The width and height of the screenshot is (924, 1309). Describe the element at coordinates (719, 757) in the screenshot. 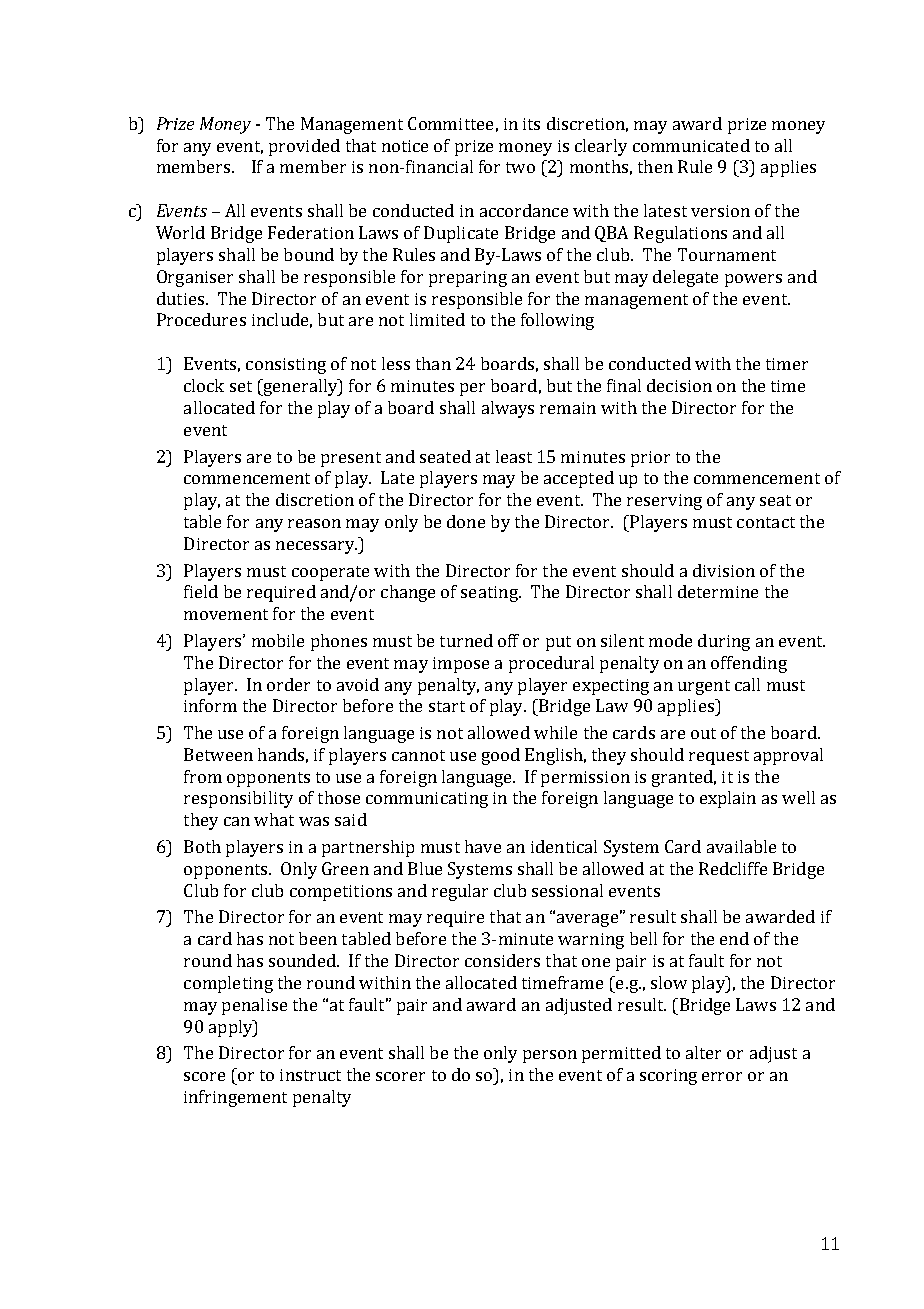

I see `request` at that location.
